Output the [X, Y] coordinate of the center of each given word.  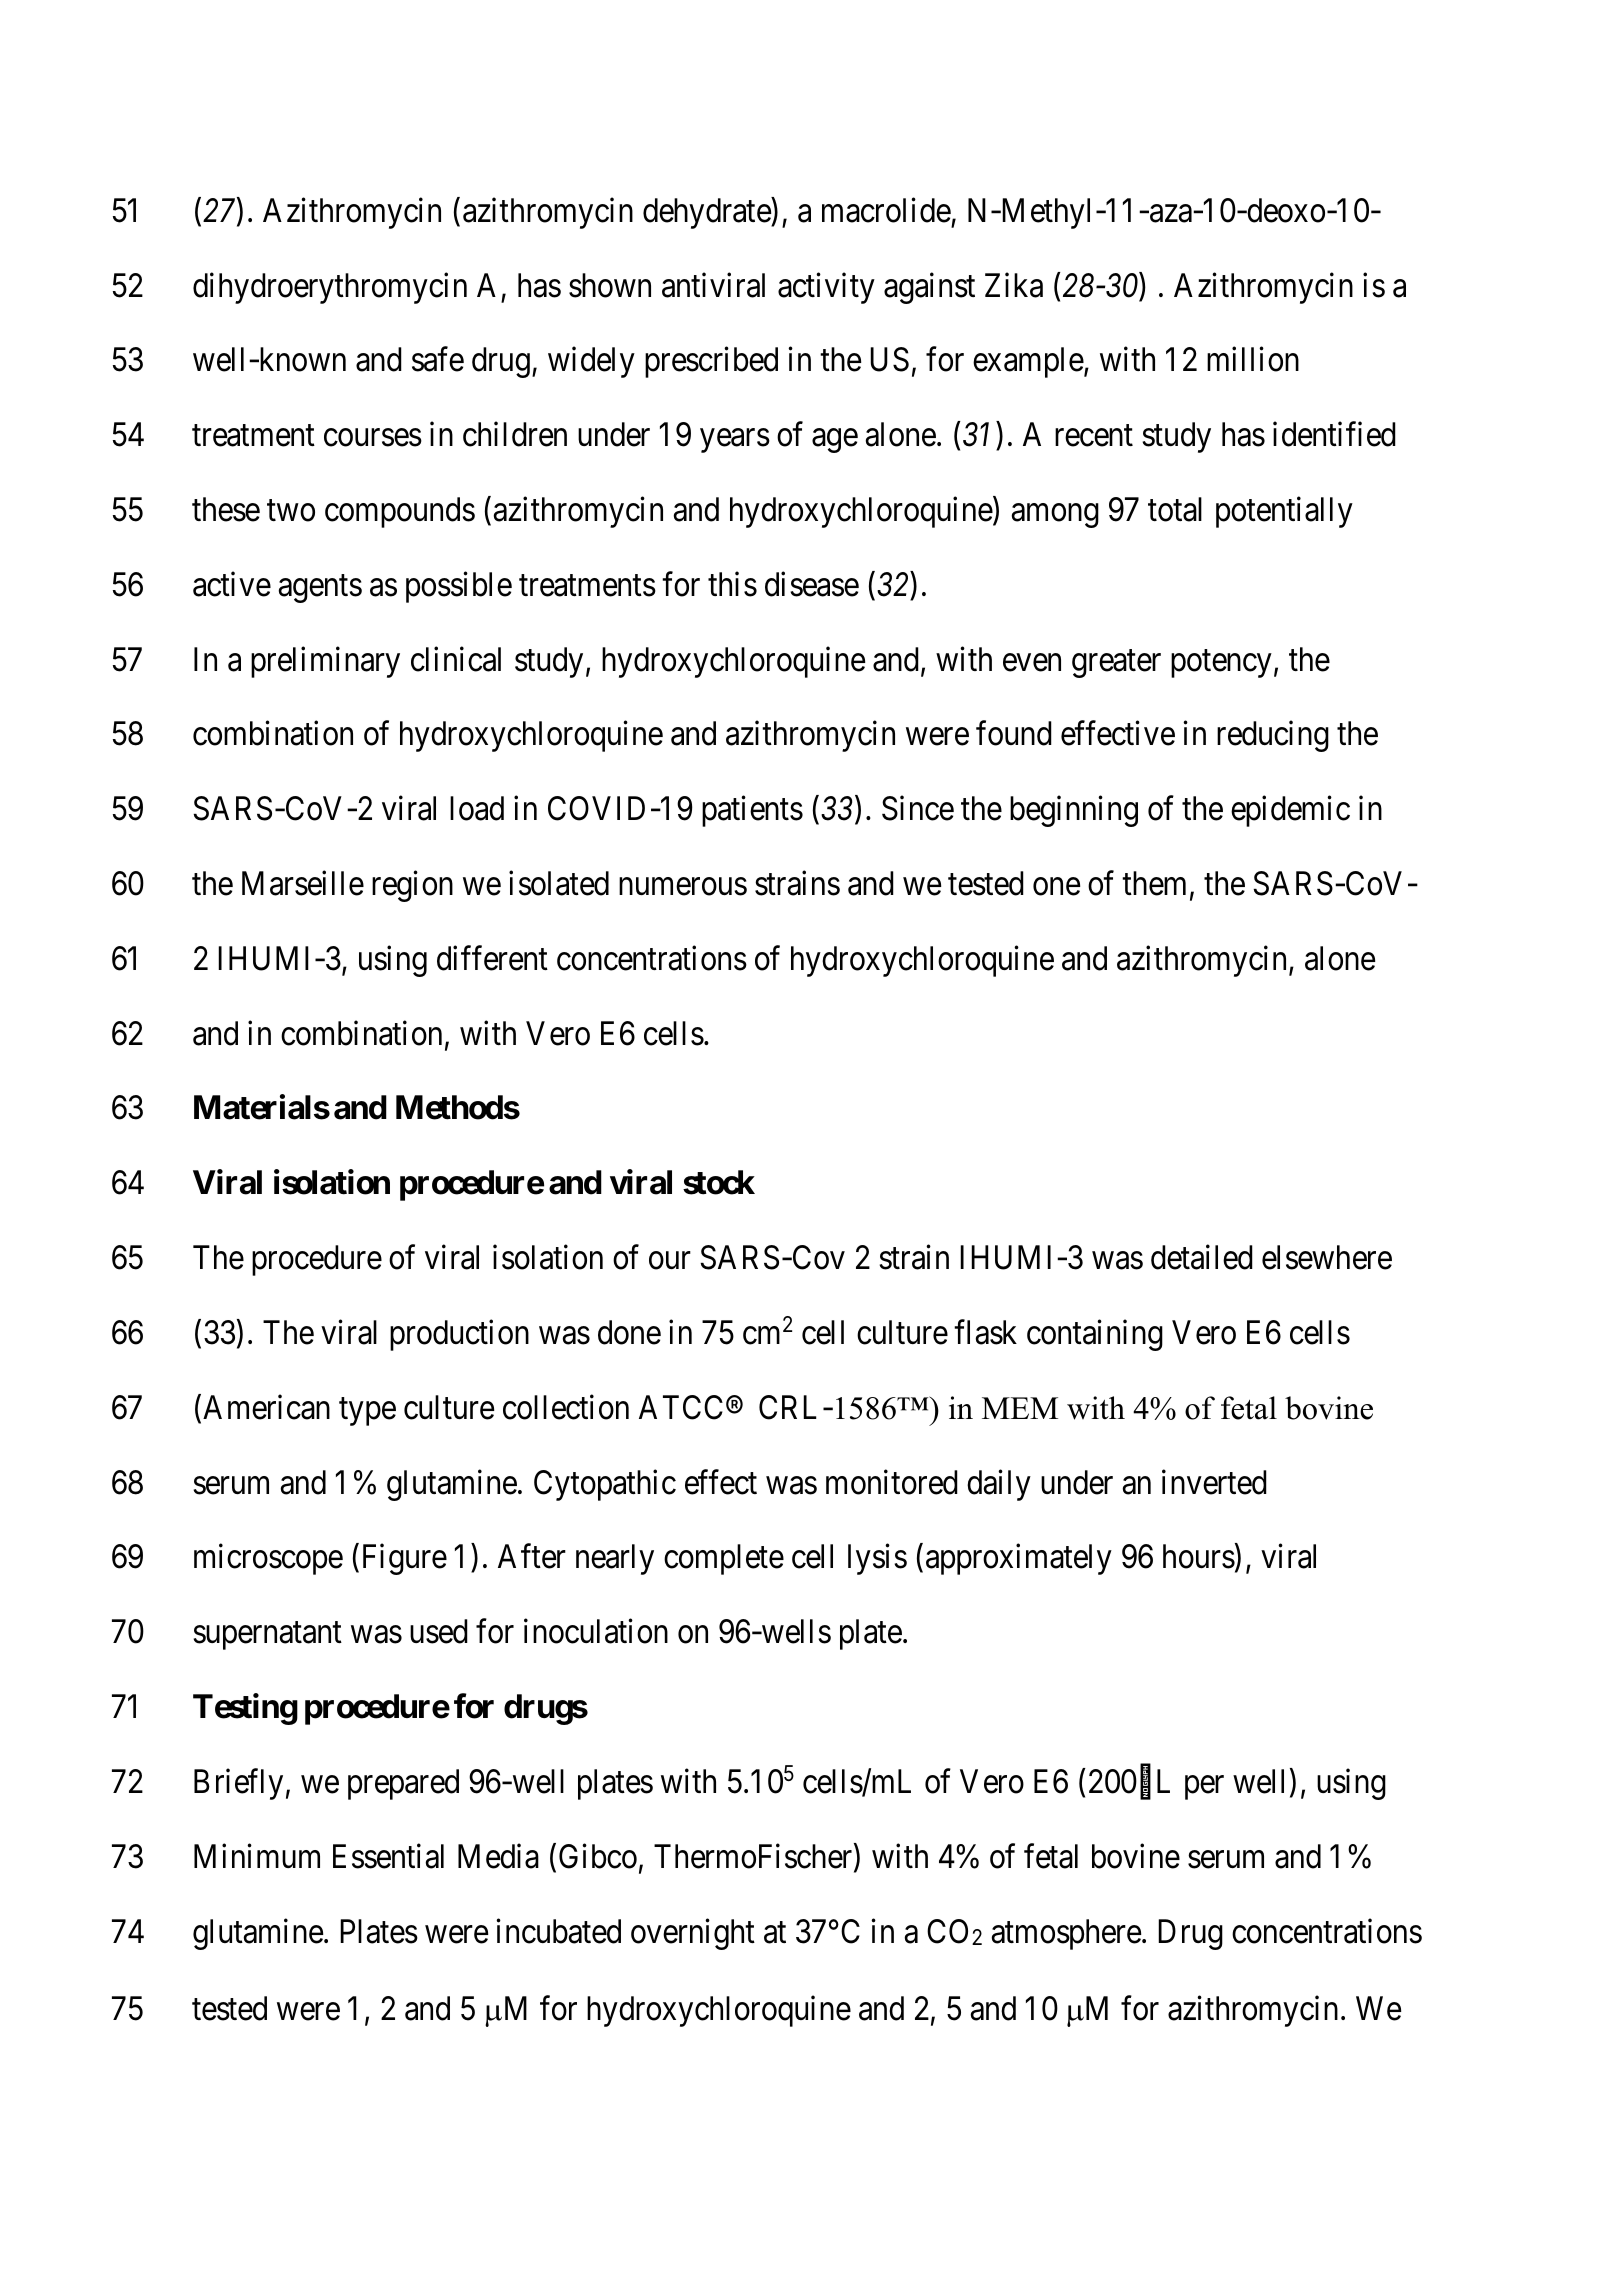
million [1253, 359]
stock [719, 1182]
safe [438, 359]
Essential [388, 1856]
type [367, 1412]
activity [826, 288]
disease [812, 584]
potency [1221, 664]
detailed [1202, 1257]
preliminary [325, 662]
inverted [1214, 1482]
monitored [892, 1482]
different [492, 958]
